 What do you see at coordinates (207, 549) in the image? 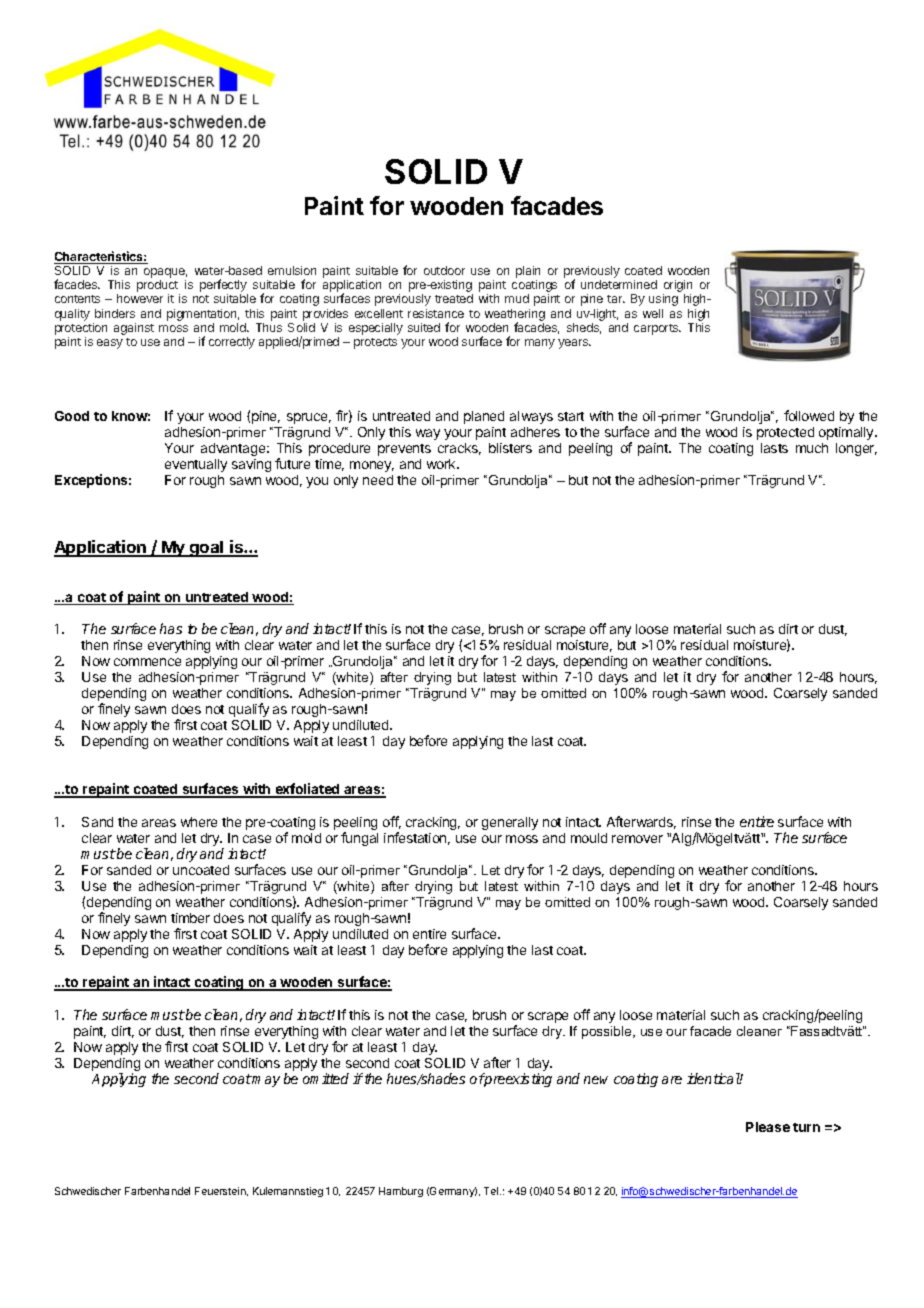
I see `goal` at bounding box center [207, 549].
